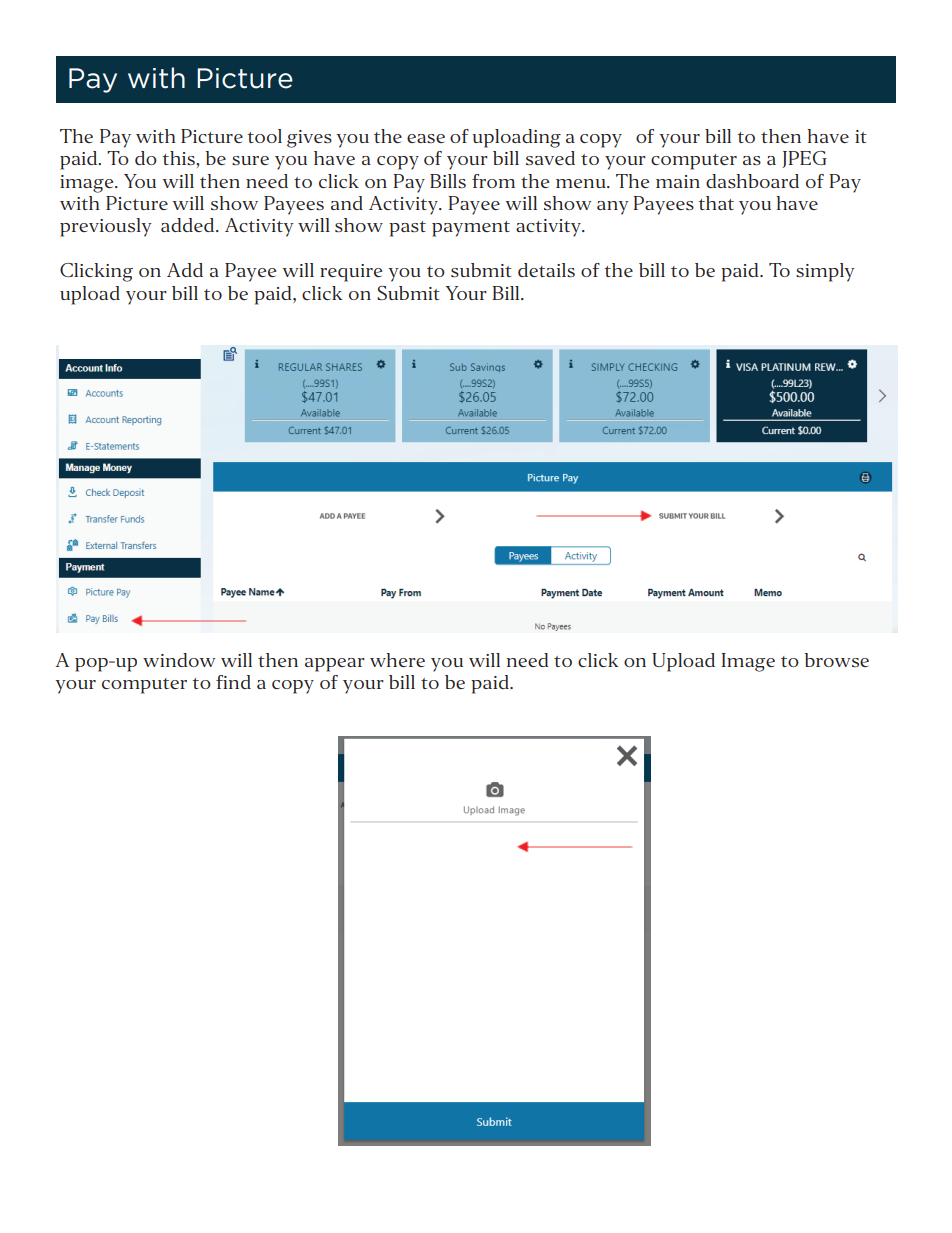 Image resolution: width=952 pixels, height=1233 pixels. What do you see at coordinates (179, 660) in the screenshot?
I see `window` at bounding box center [179, 660].
